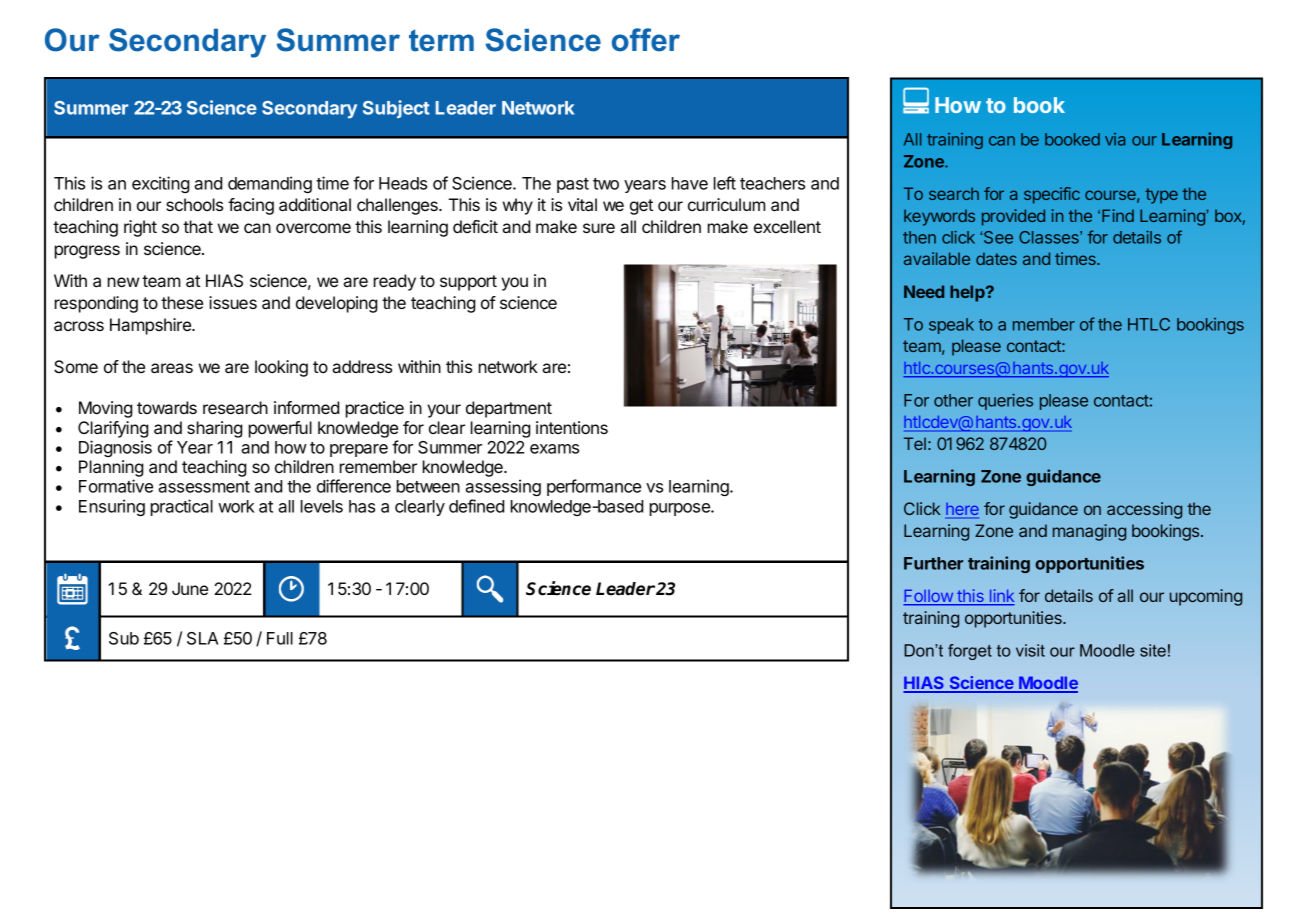 The width and height of the screenshot is (1308, 924). What do you see at coordinates (202, 638) in the screenshot?
I see `SLA` at bounding box center [202, 638].
